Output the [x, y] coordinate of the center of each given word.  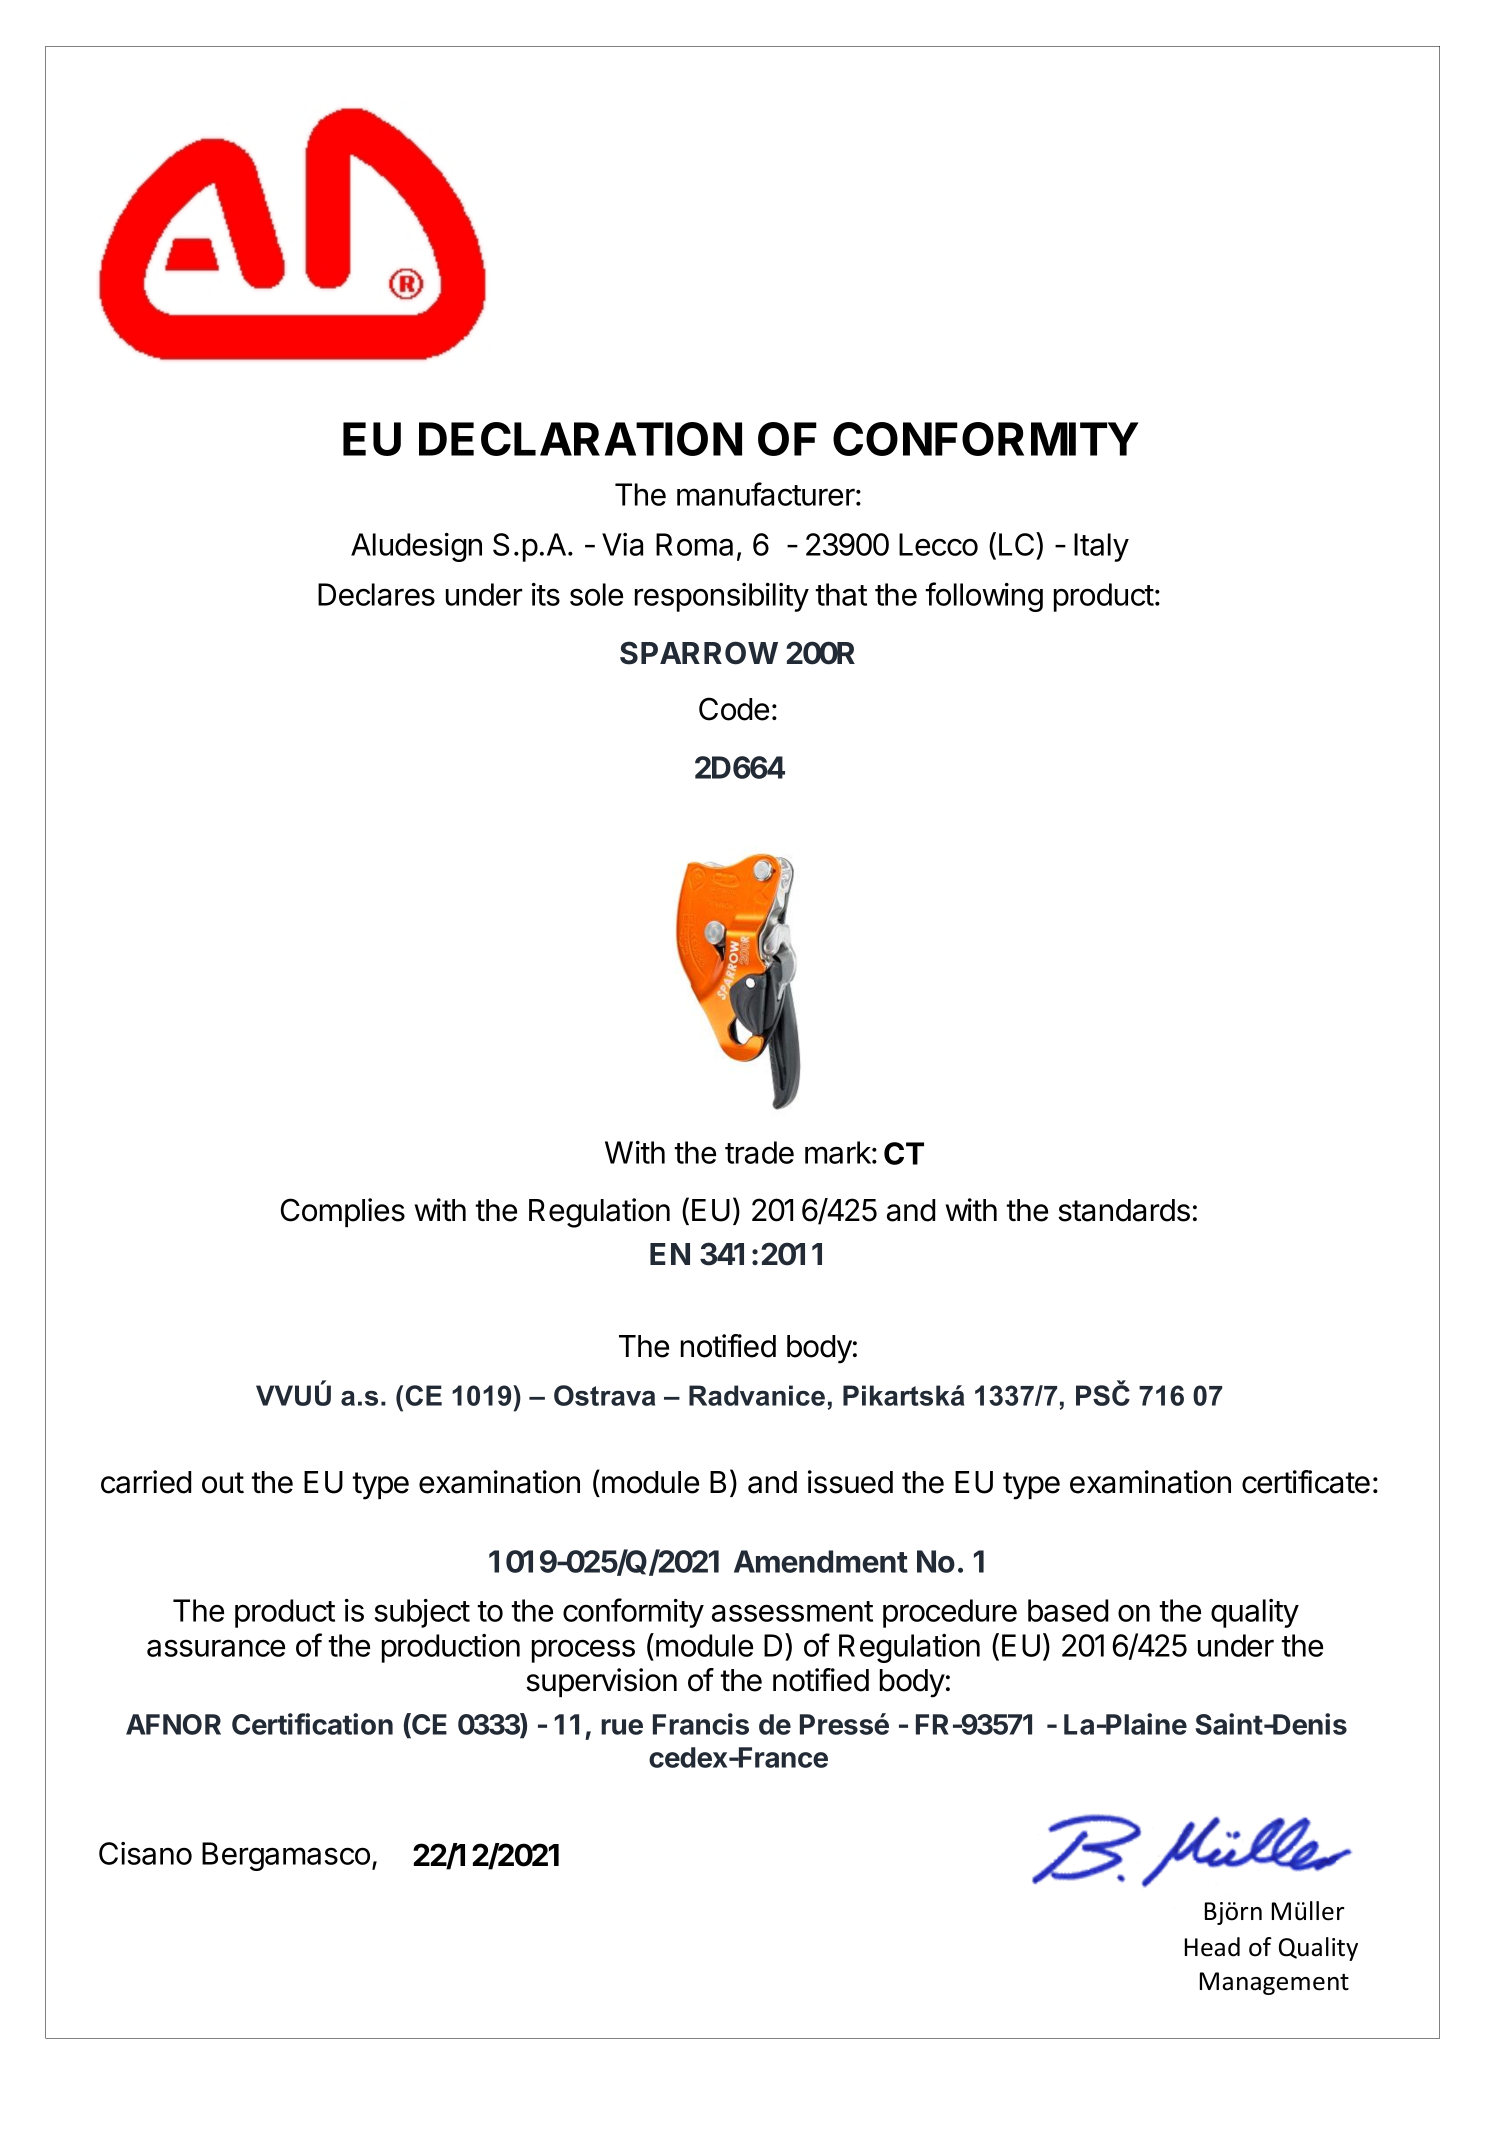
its [546, 594]
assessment [792, 1611]
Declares [376, 594]
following [984, 597]
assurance [216, 1648]
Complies [343, 1212]
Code [734, 709]
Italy [1101, 547]
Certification [312, 1724]
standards [1124, 1210]
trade [759, 1152]
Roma [694, 544]
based [1068, 1610]
